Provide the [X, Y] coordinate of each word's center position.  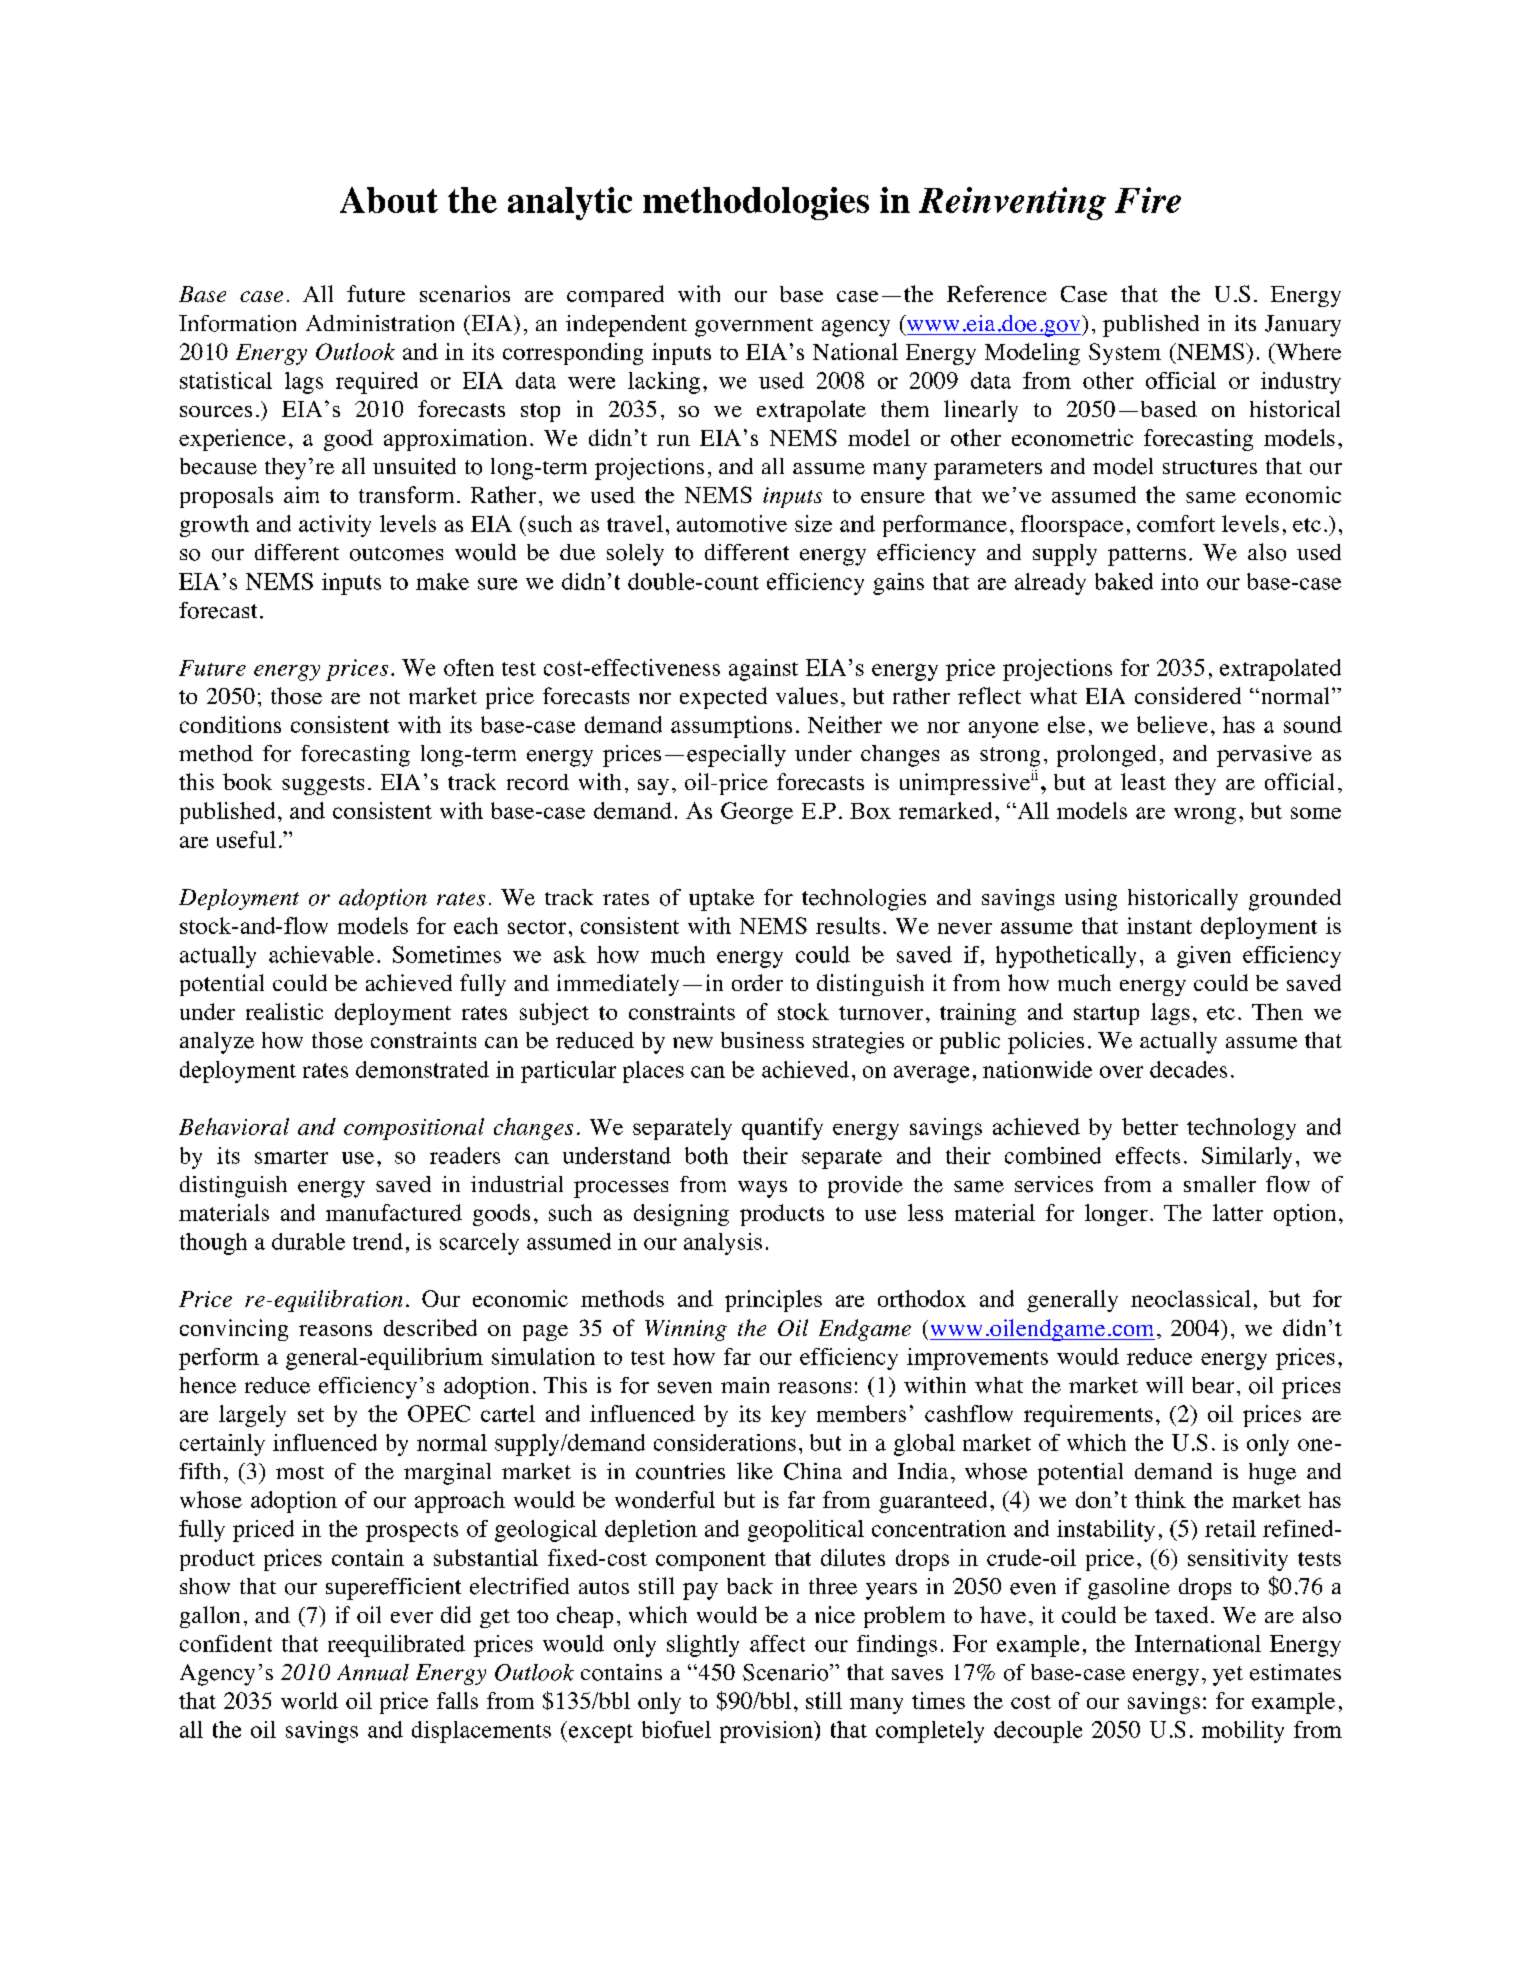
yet [1228, 1676]
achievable [321, 954]
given [1204, 957]
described [430, 1327]
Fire [1148, 200]
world [309, 1700]
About [389, 200]
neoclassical [1191, 1298]
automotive [732, 523]
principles [773, 1301]
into [1179, 581]
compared [615, 296]
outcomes [396, 554]
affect [777, 1643]
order [757, 982]
